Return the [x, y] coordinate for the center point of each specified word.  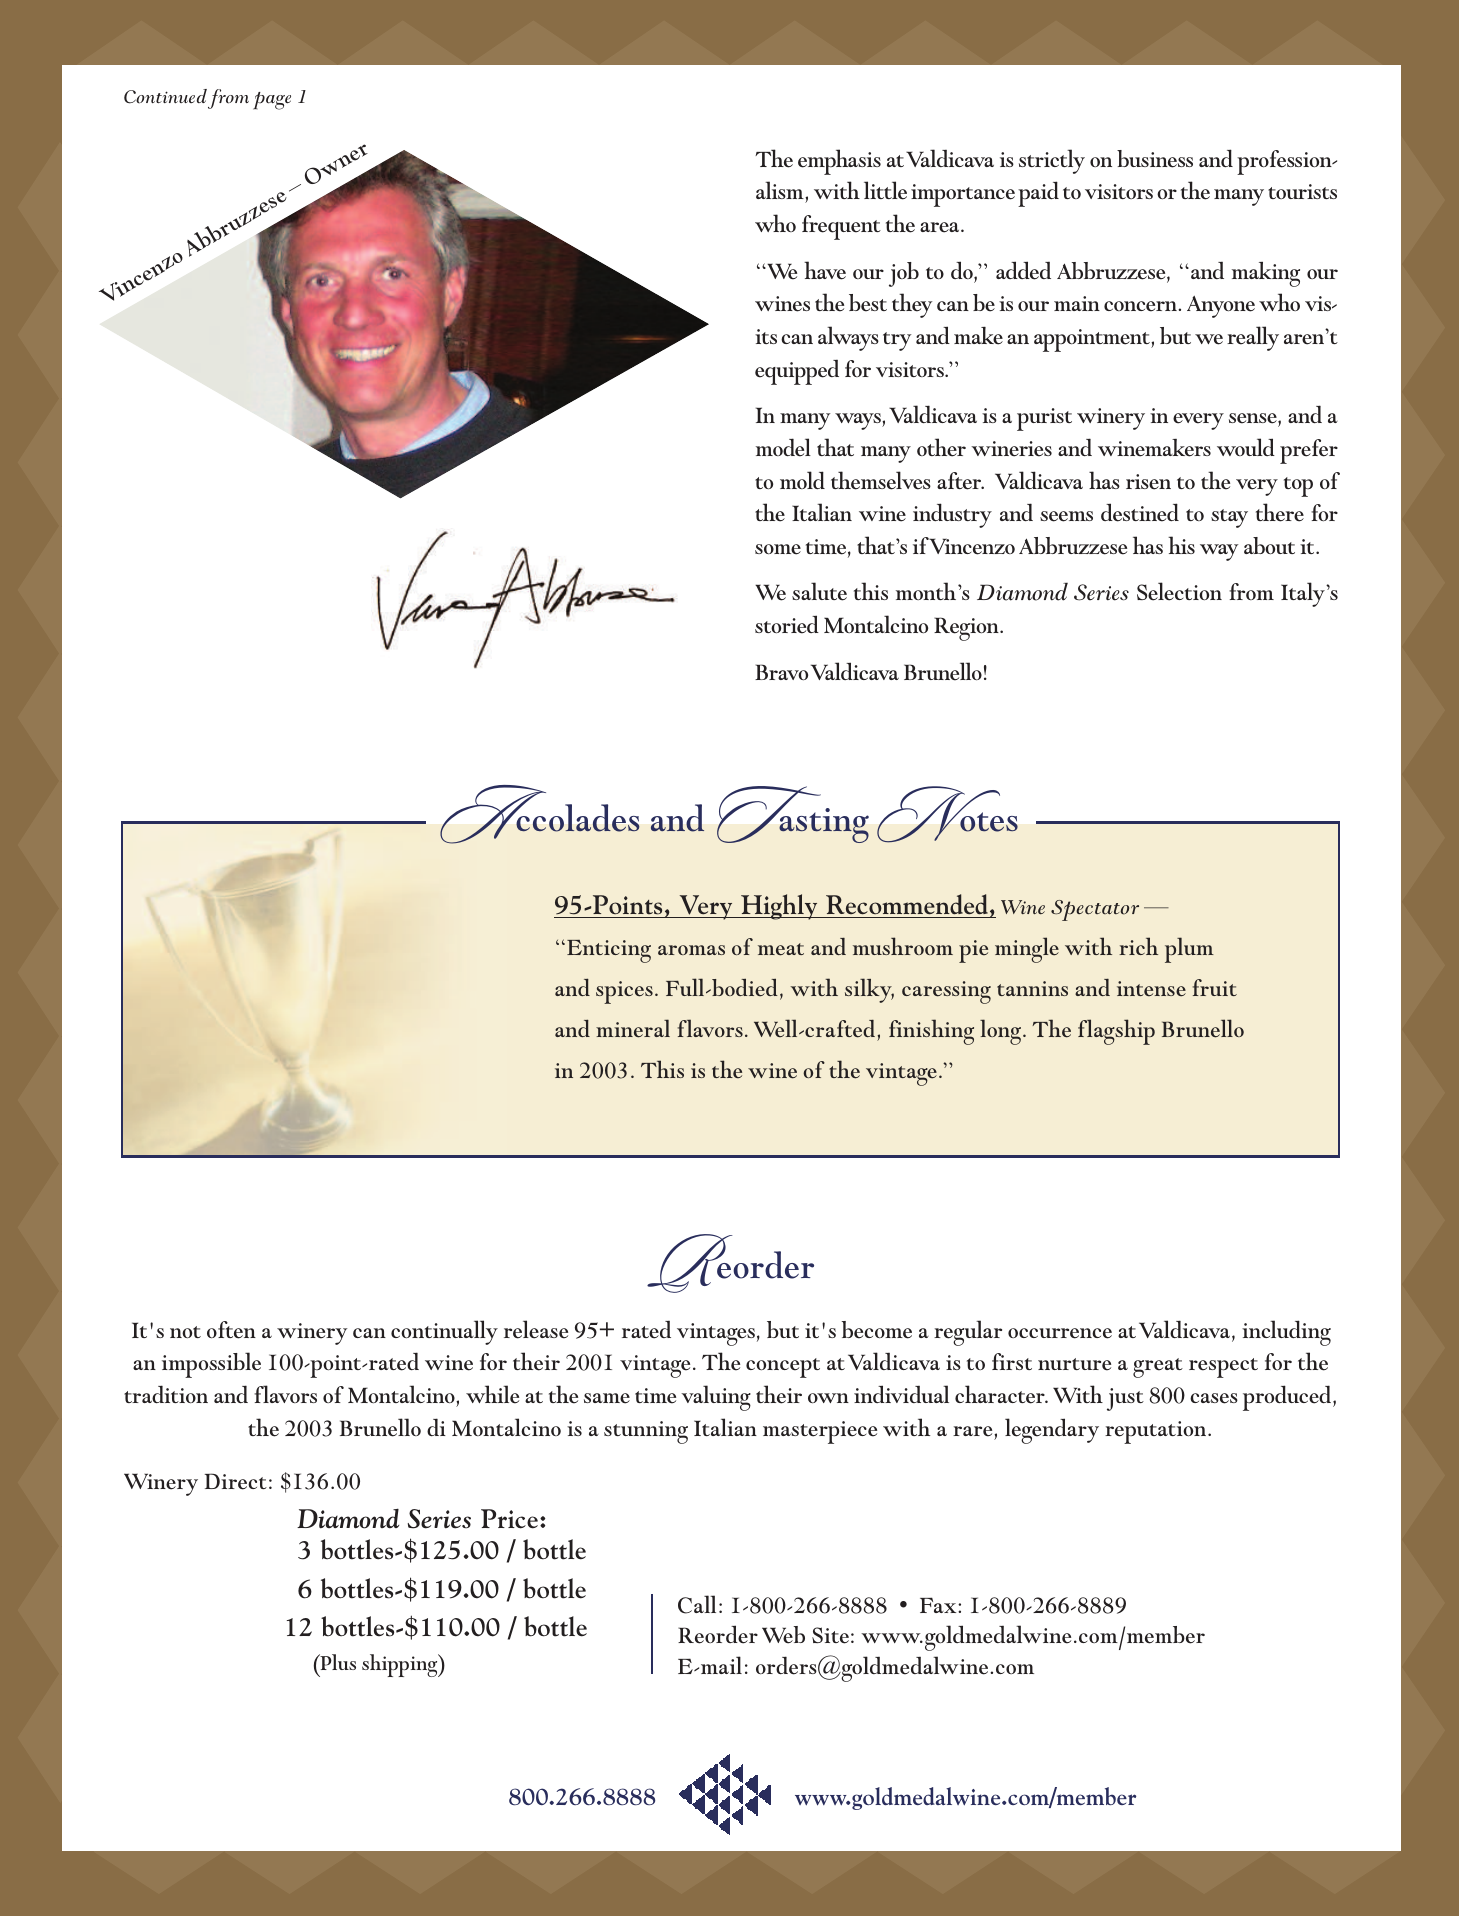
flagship [1116, 1032]
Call [697, 1604]
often [231, 1330]
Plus [337, 1662]
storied [787, 624]
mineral [633, 1028]
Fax [939, 1605]
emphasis [839, 162]
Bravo [781, 672]
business [1155, 159]
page [272, 101]
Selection [1179, 591]
